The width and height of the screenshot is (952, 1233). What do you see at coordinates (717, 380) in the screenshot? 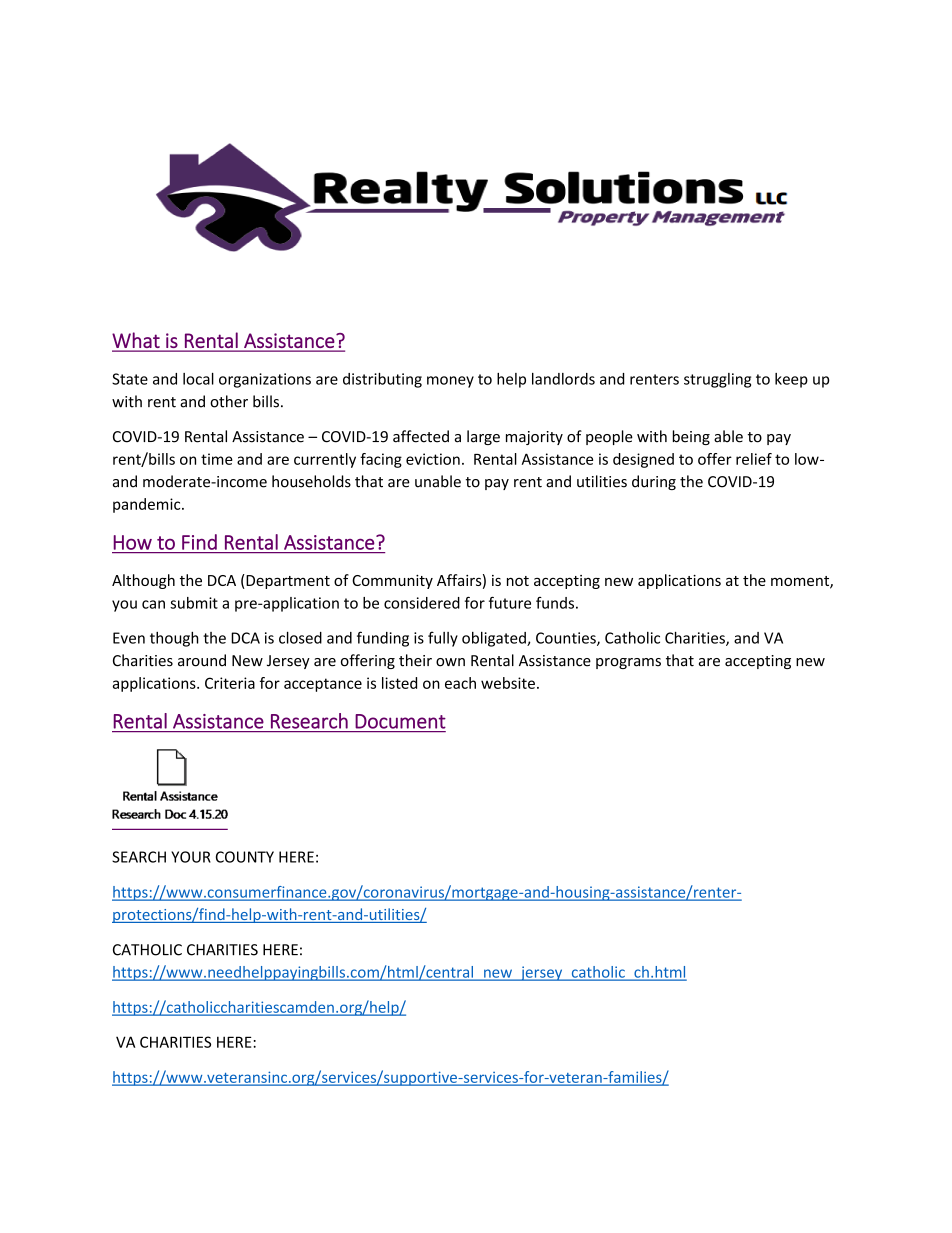
I see `struggling` at bounding box center [717, 380].
